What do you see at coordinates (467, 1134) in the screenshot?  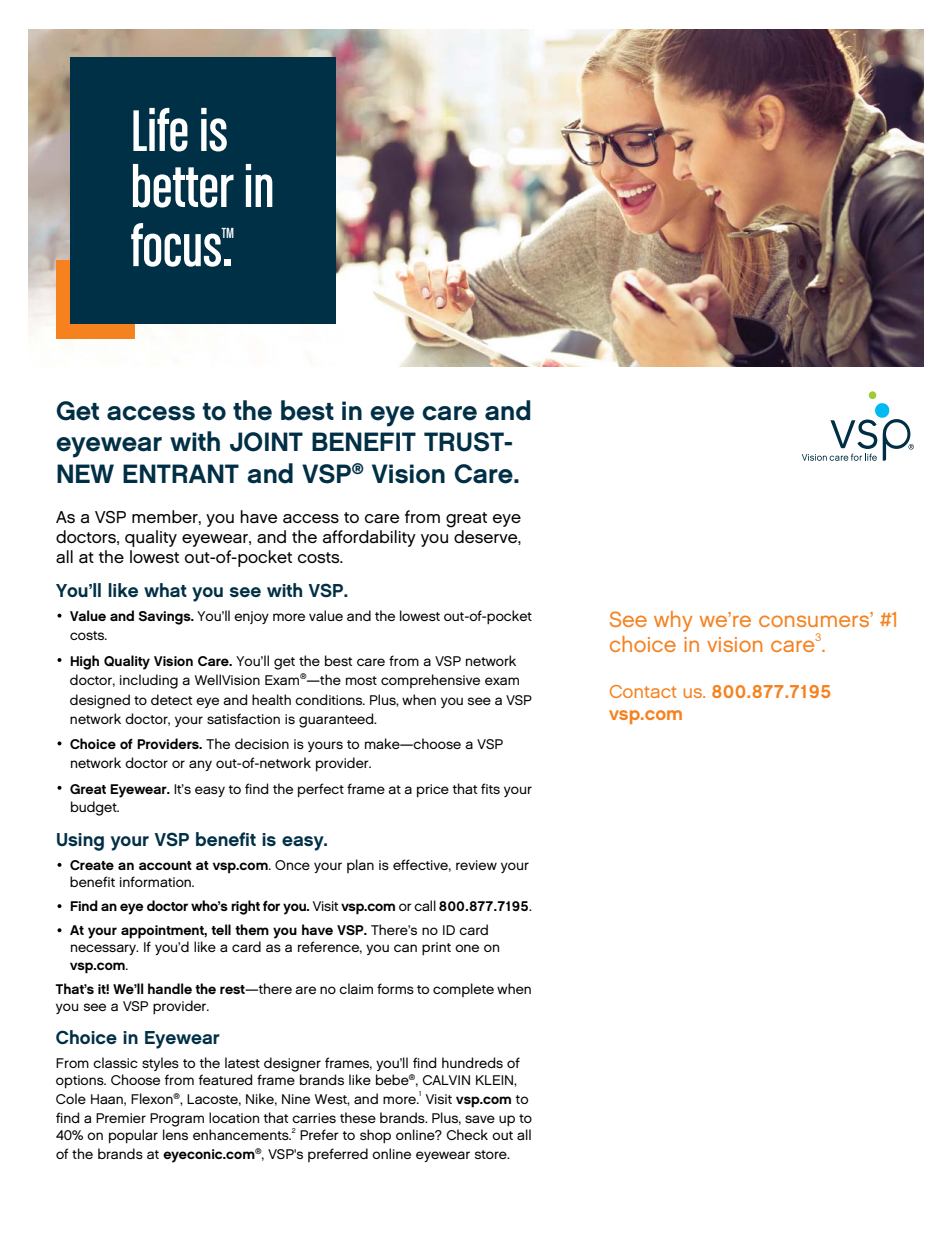 I see `Check` at bounding box center [467, 1134].
